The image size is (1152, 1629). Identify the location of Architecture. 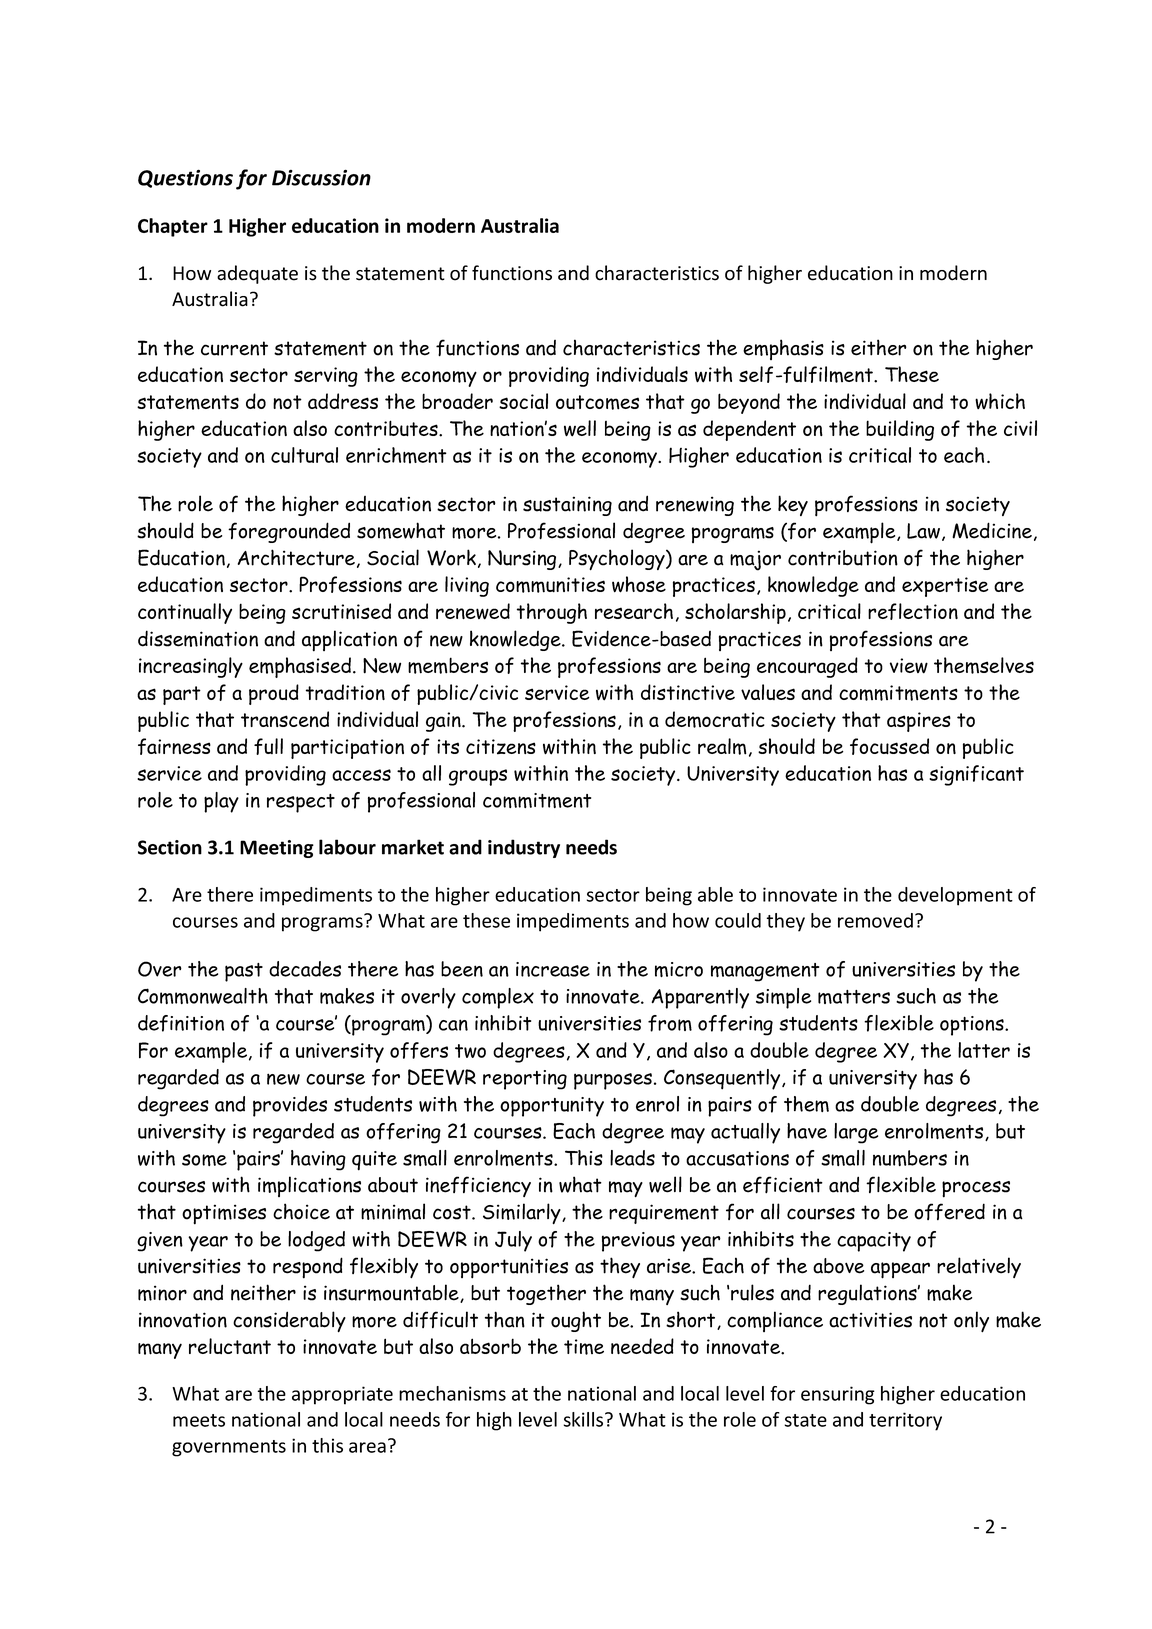
(296, 557).
